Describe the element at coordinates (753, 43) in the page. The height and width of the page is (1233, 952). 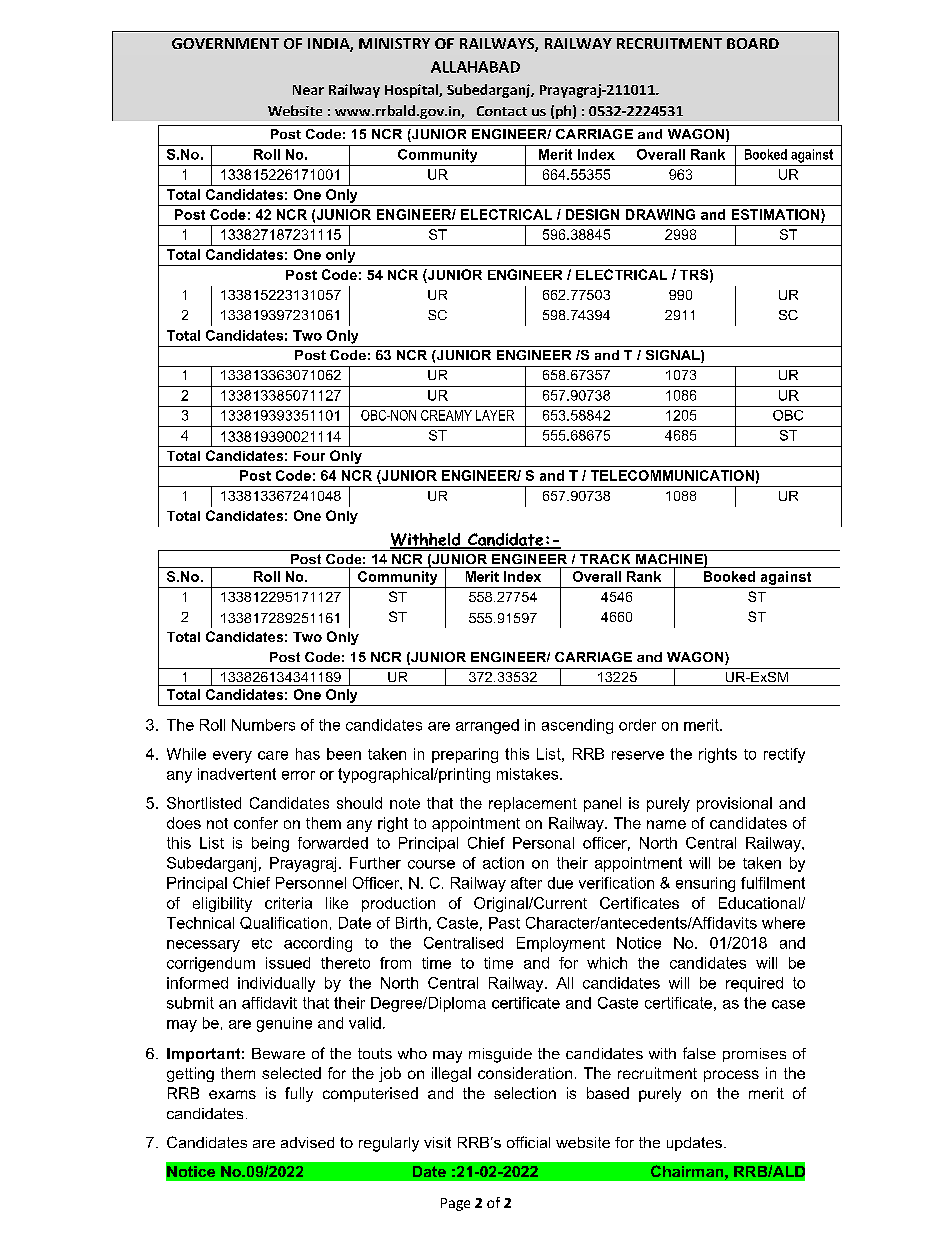
I see `BOARD` at that location.
